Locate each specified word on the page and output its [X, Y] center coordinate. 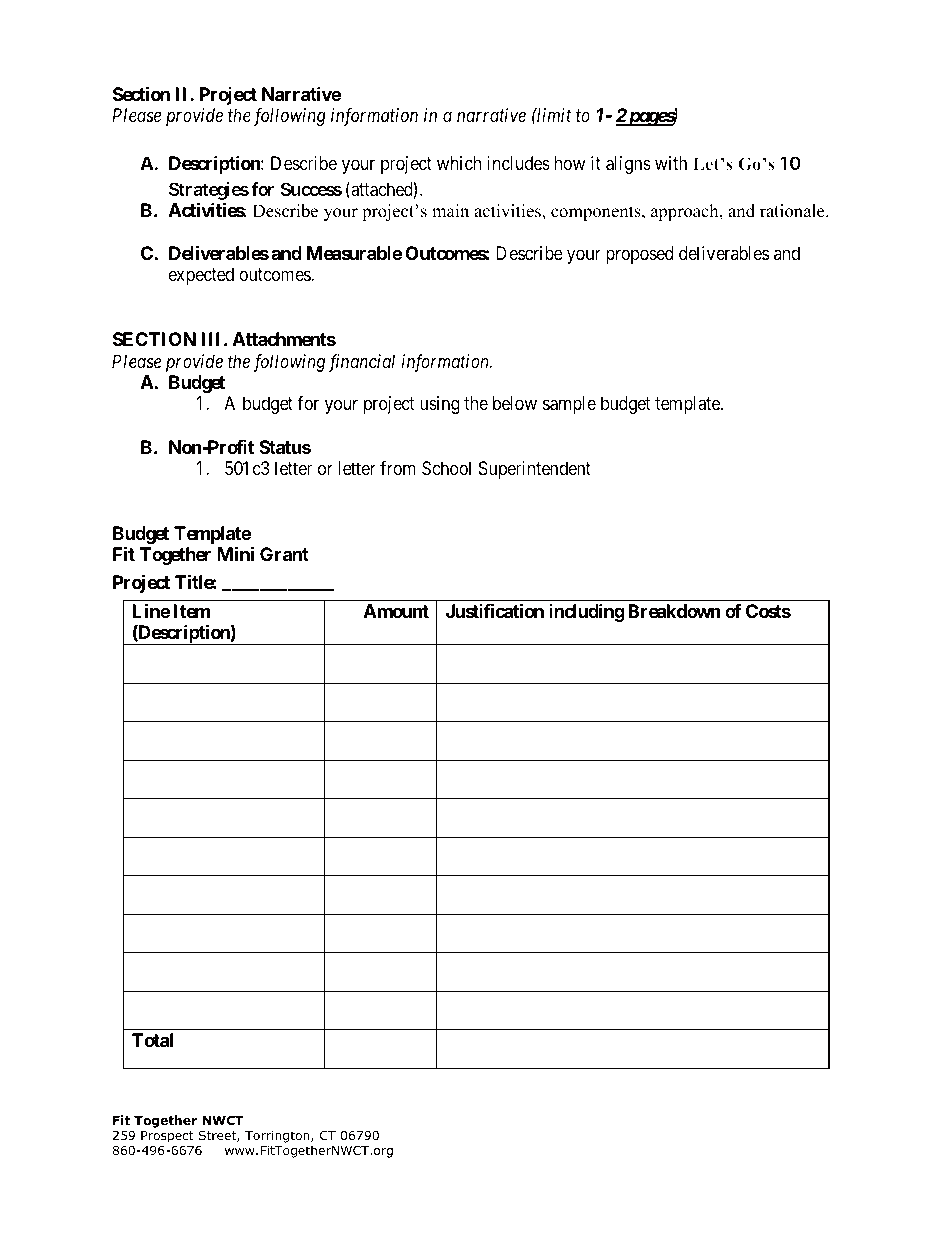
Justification [495, 610]
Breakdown [674, 611]
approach [686, 212]
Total [152, 1040]
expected [201, 276]
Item [191, 611]
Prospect [167, 1137]
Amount [396, 611]
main [450, 210]
